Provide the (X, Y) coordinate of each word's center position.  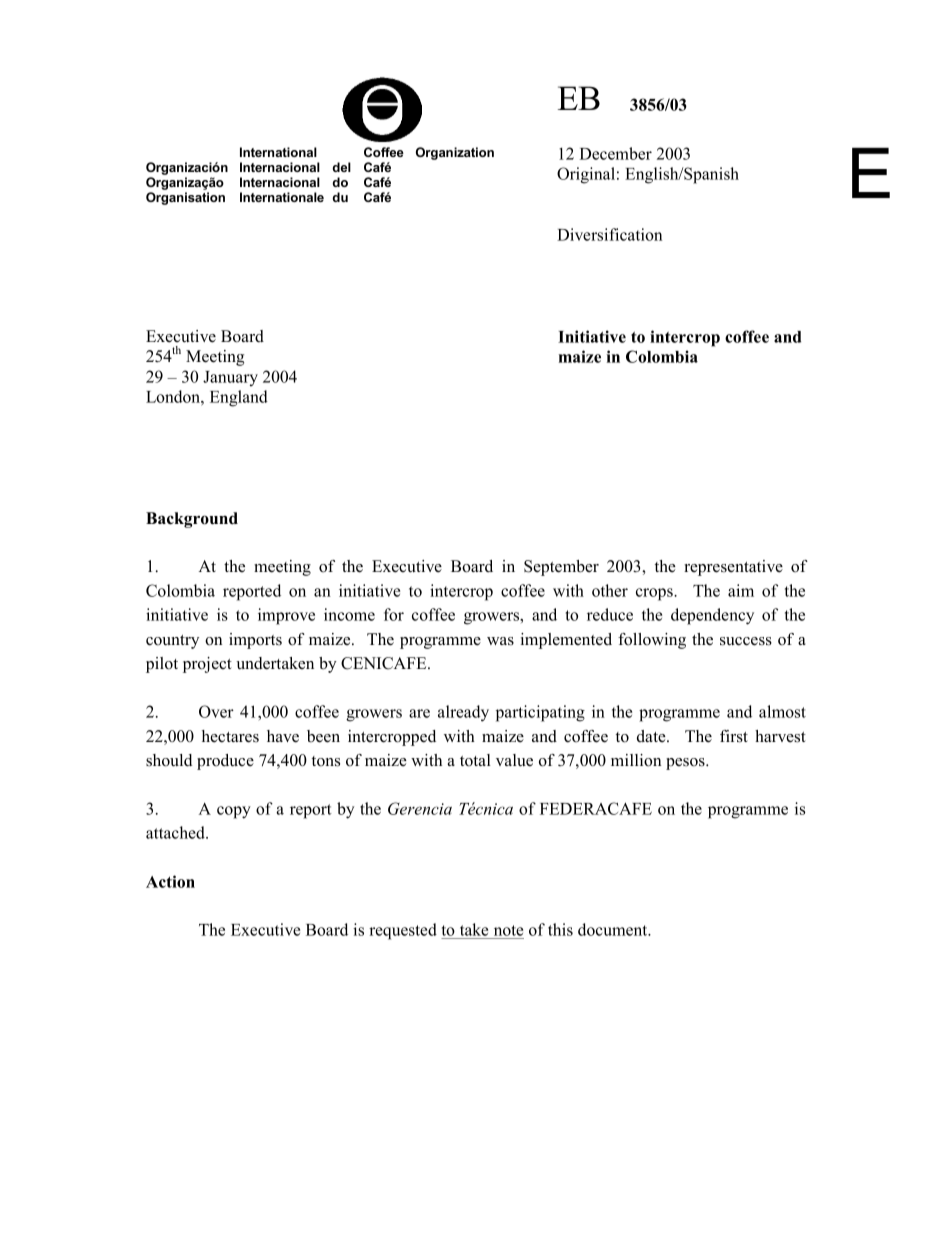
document (614, 929)
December (616, 153)
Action (170, 881)
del (341, 167)
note (507, 932)
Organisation (185, 198)
